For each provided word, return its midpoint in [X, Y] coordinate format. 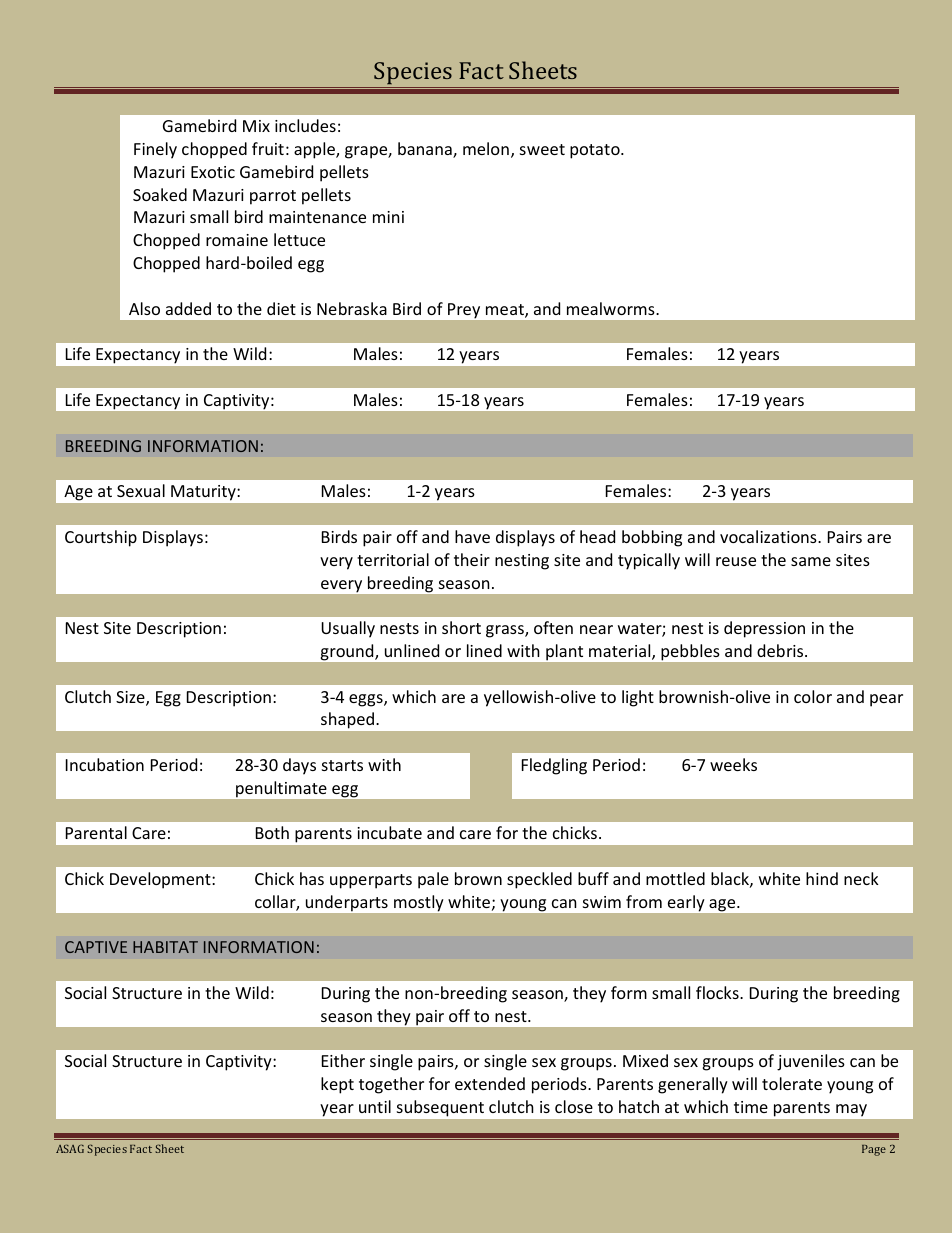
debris [781, 650]
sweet [542, 149]
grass [506, 631]
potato [596, 151]
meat [506, 311]
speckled [539, 880]
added [188, 308]
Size [131, 698]
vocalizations [769, 536]
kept [337, 1085]
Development [161, 880]
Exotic [213, 172]
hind [822, 878]
